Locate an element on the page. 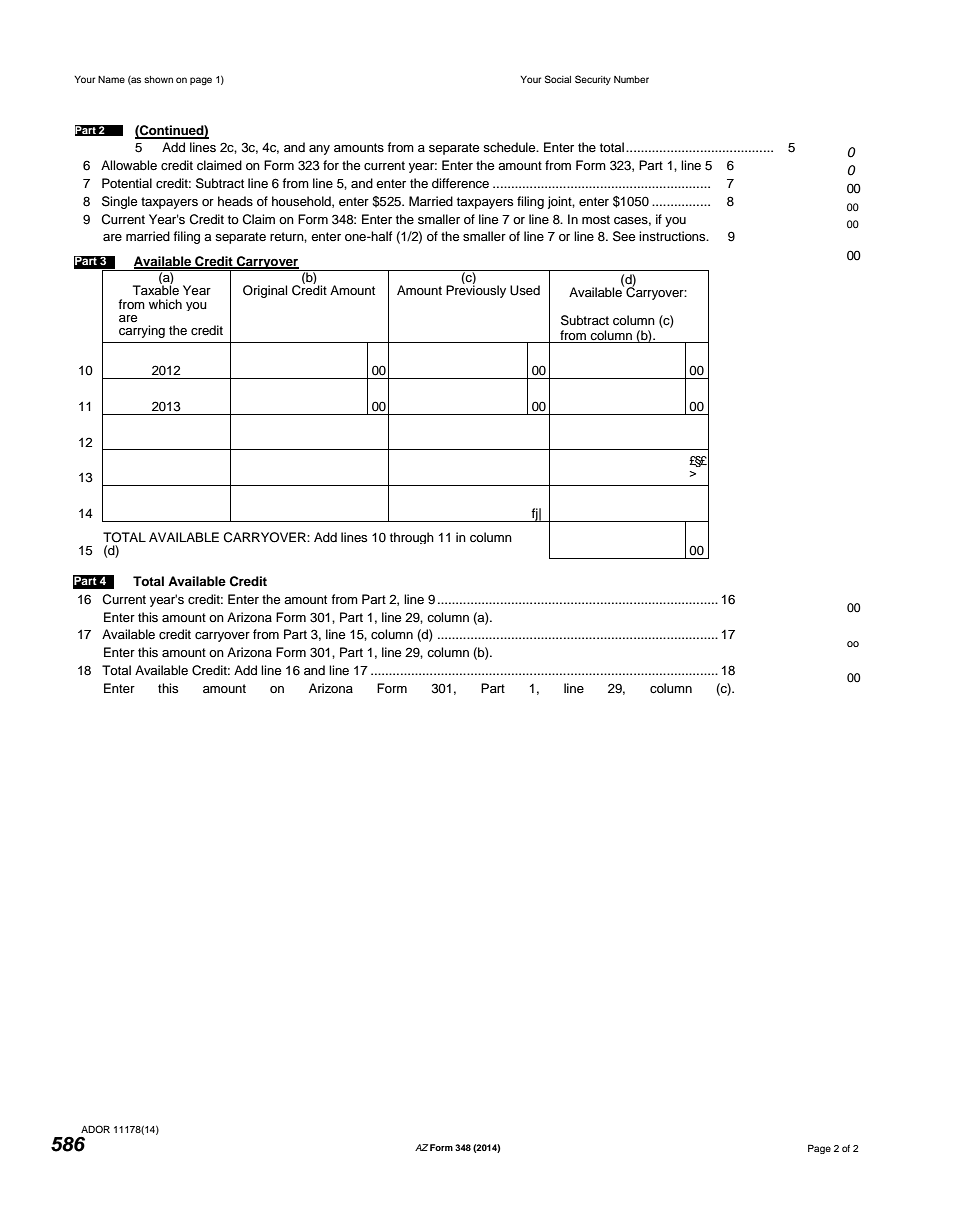 This document has width=956, height=1232. Used is located at coordinates (525, 290).
